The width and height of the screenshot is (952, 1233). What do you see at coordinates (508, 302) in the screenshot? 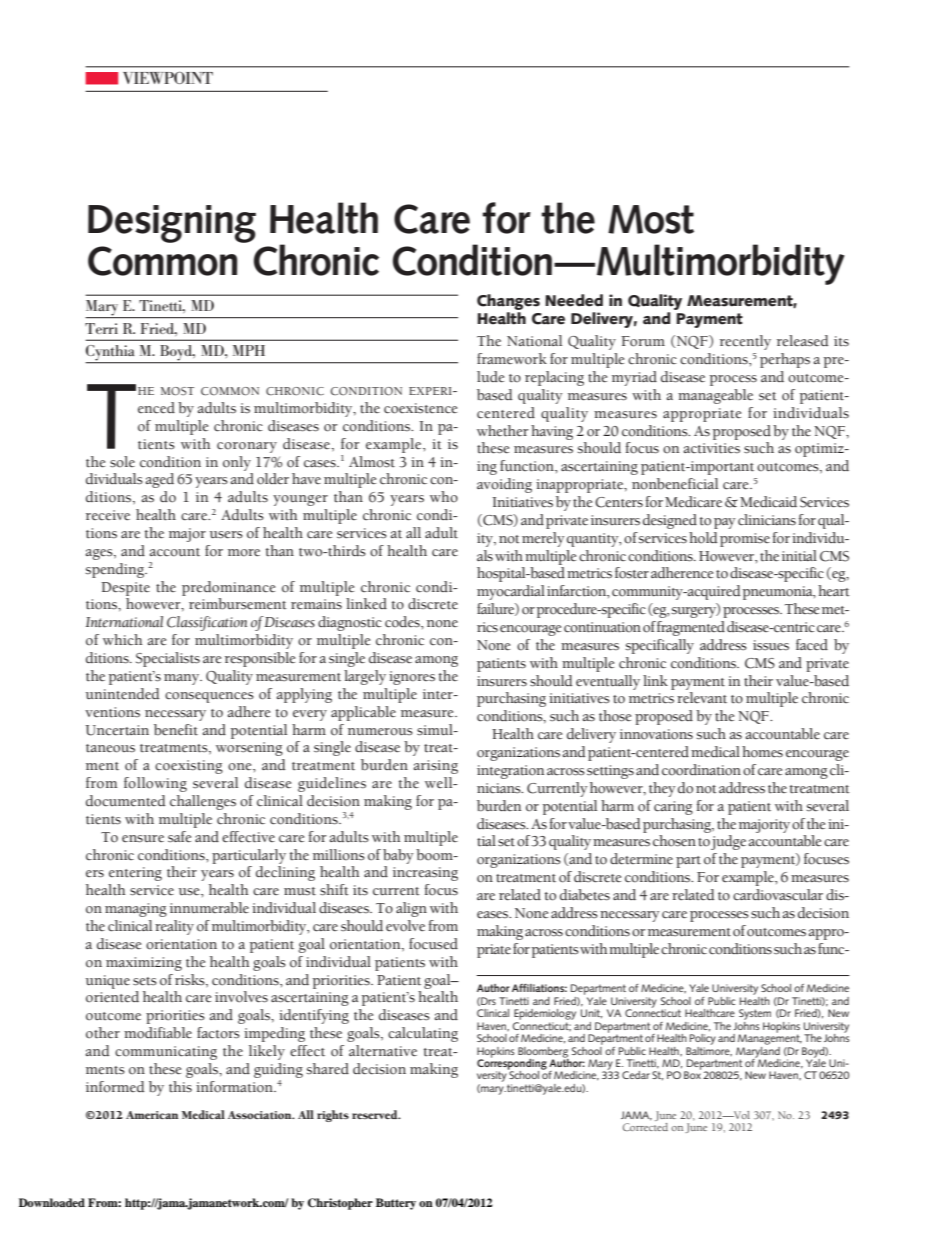
I see `Changes` at bounding box center [508, 302].
